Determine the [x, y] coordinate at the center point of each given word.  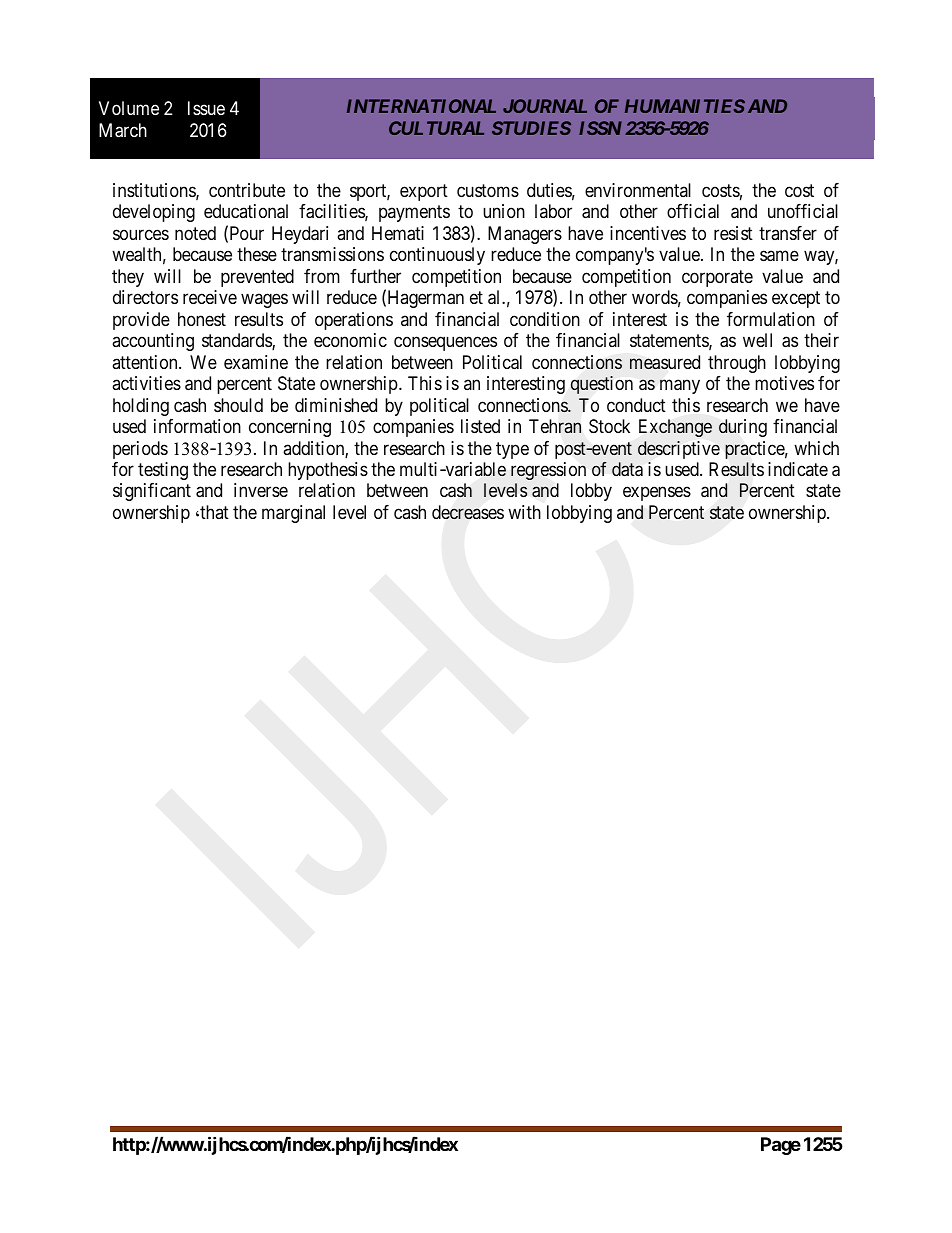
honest [202, 319]
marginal [293, 514]
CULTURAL [436, 128]
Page [781, 1146]
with [524, 512]
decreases [468, 512]
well [757, 340]
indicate [798, 469]
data [627, 469]
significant [152, 492]
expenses [657, 494]
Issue [206, 108]
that [213, 512]
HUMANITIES [685, 106]
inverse [261, 490]
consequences [445, 343]
